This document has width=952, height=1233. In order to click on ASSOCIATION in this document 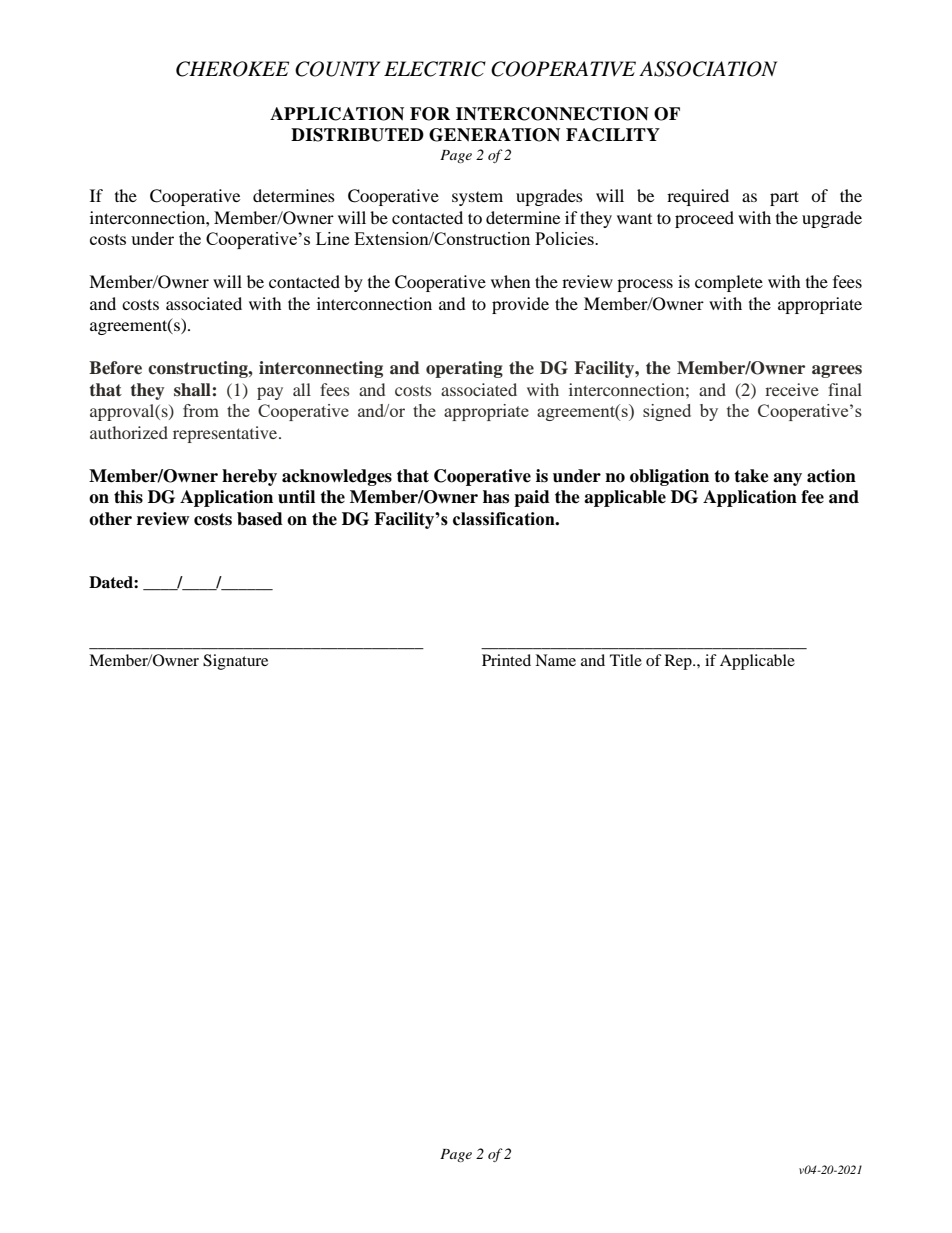, I will do `click(708, 69)`.
